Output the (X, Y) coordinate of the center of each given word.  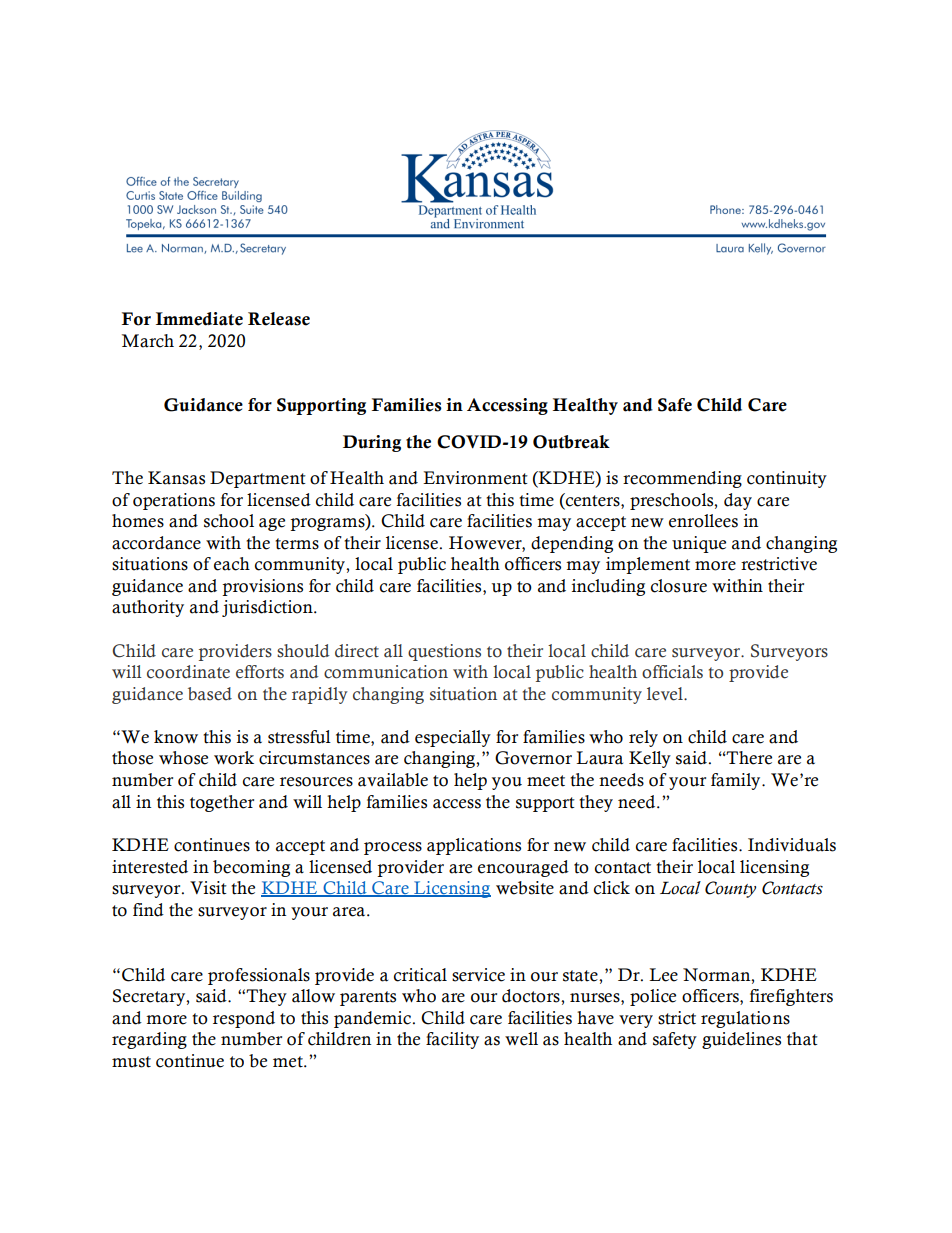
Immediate (199, 319)
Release (279, 319)
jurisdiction (268, 608)
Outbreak (571, 442)
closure (679, 586)
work (234, 758)
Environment (475, 478)
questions (444, 652)
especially (453, 738)
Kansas (176, 478)
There (748, 758)
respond (244, 1019)
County (730, 889)
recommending (682, 479)
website (525, 888)
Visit (208, 888)
